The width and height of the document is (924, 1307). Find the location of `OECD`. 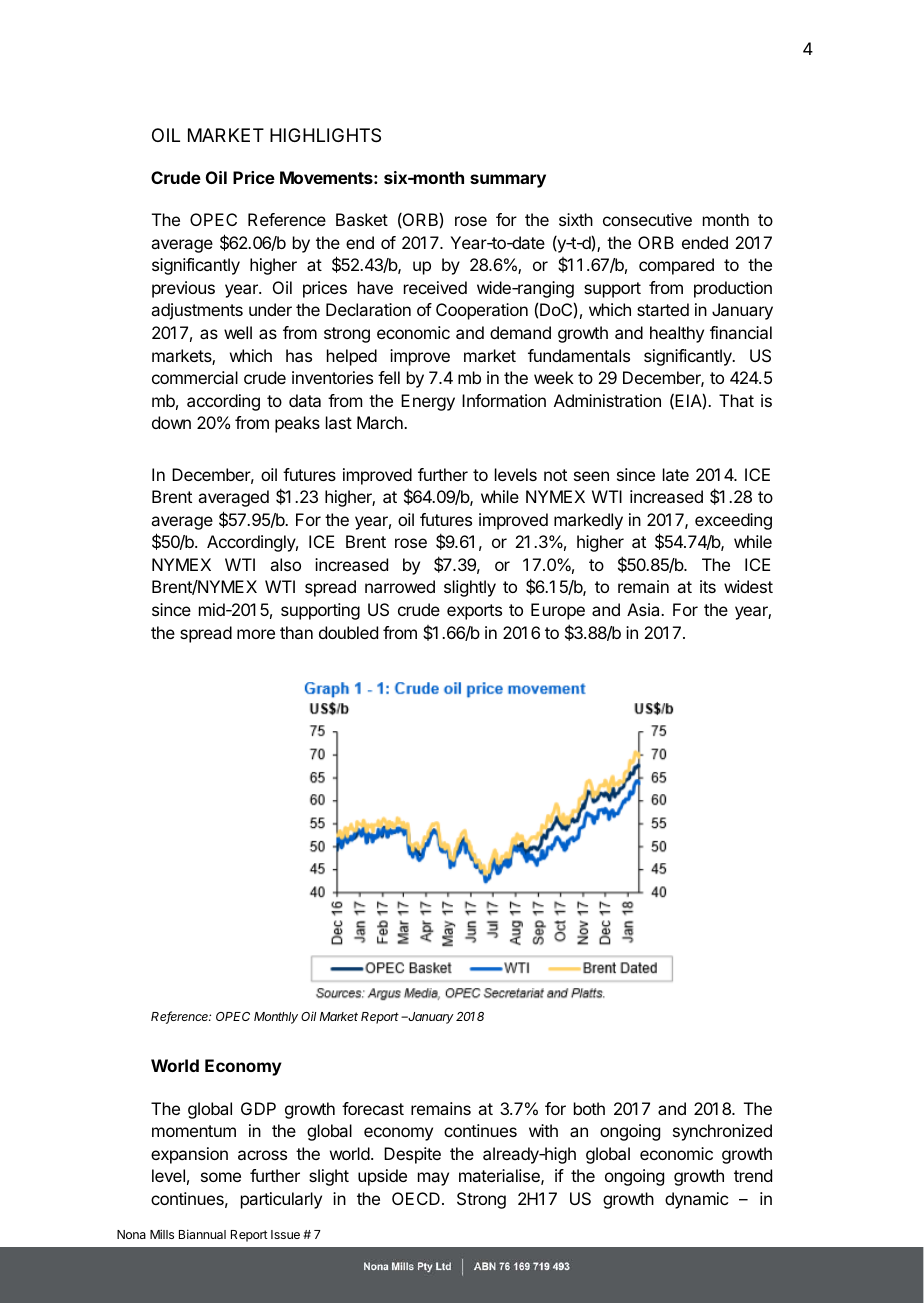

OECD is located at coordinates (416, 1198).
